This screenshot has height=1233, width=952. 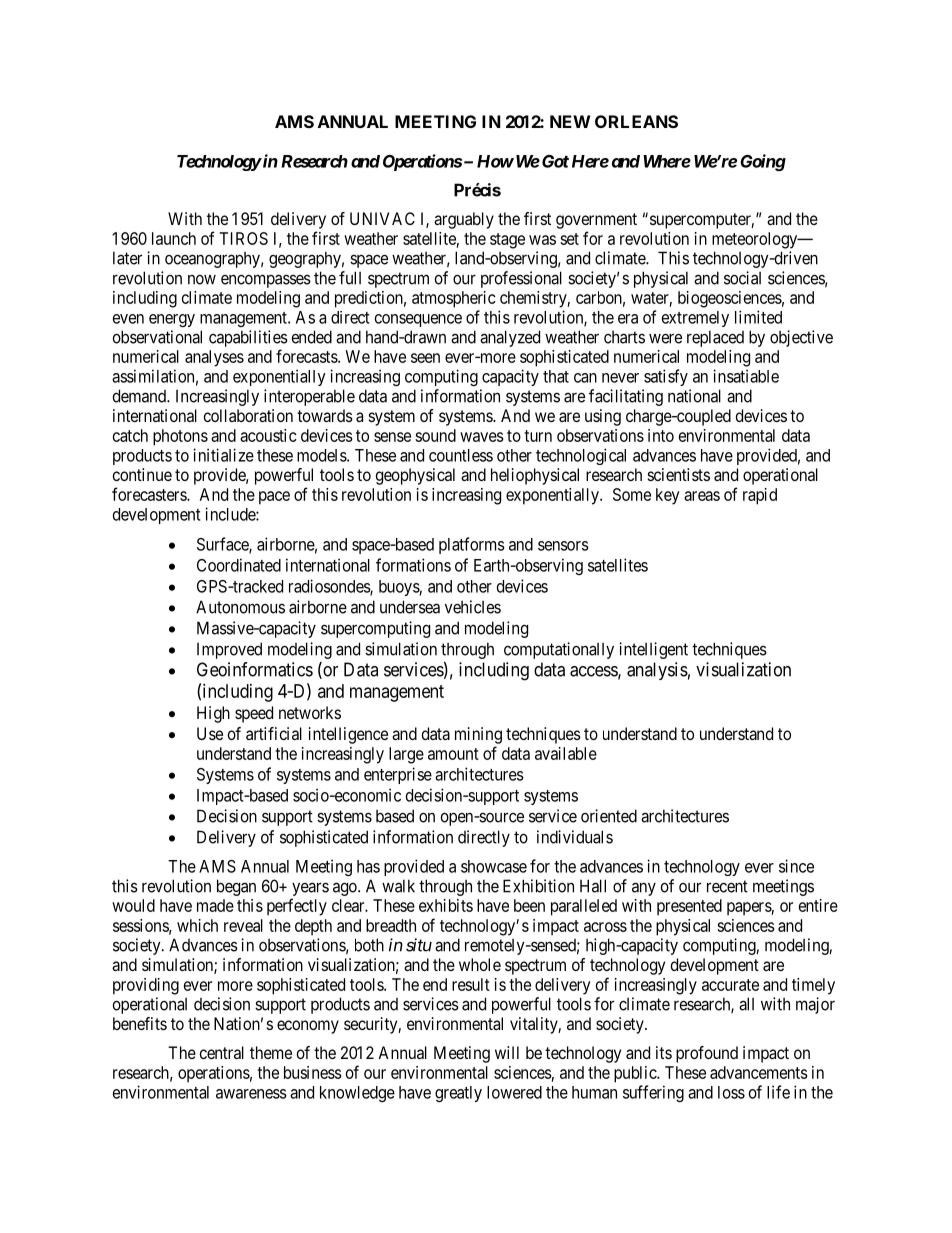 I want to click on central, so click(x=222, y=1052).
